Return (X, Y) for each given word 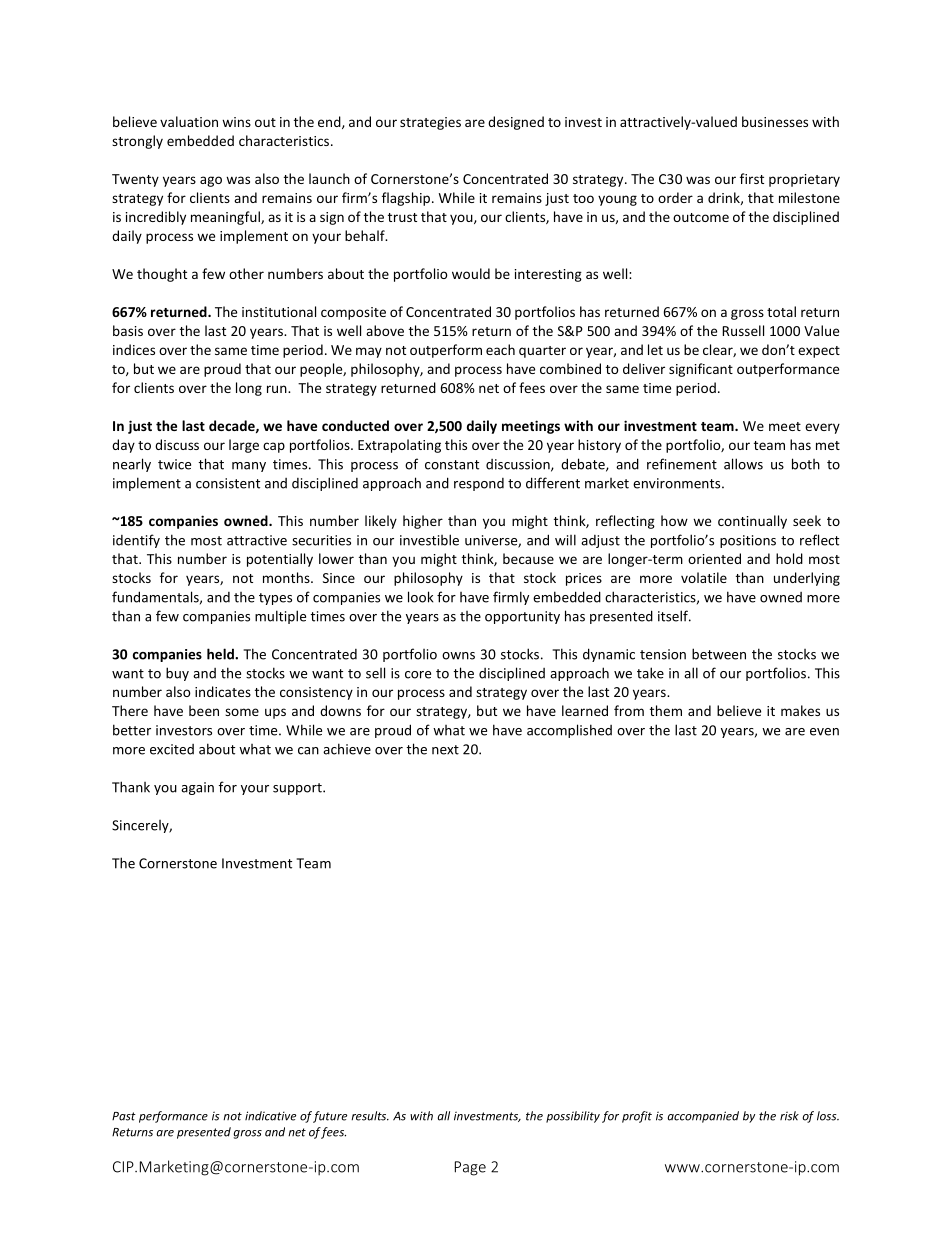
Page (470, 1168)
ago (211, 181)
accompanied (703, 1117)
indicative (270, 1116)
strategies (430, 123)
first (752, 178)
